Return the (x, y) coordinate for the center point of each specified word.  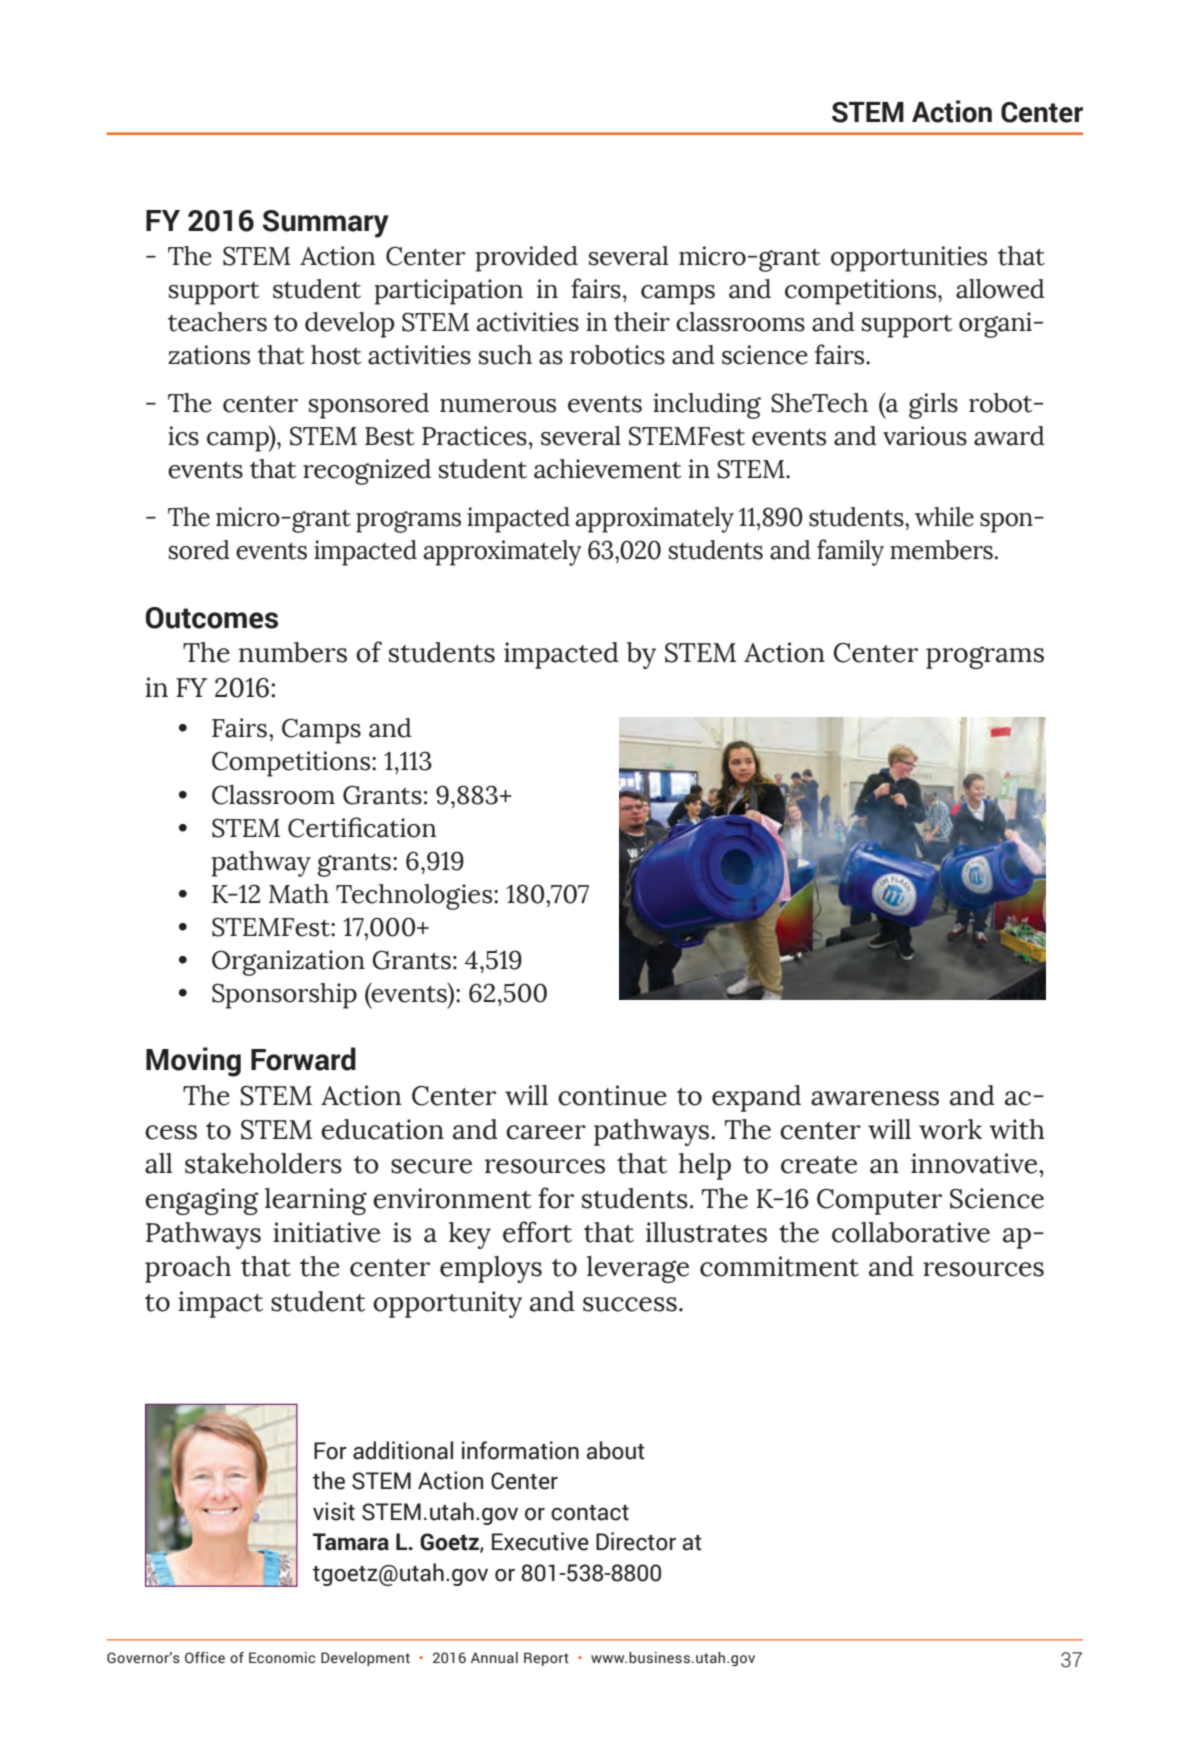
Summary (326, 224)
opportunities (909, 259)
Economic (282, 1658)
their (642, 322)
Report (546, 1659)
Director (636, 1541)
